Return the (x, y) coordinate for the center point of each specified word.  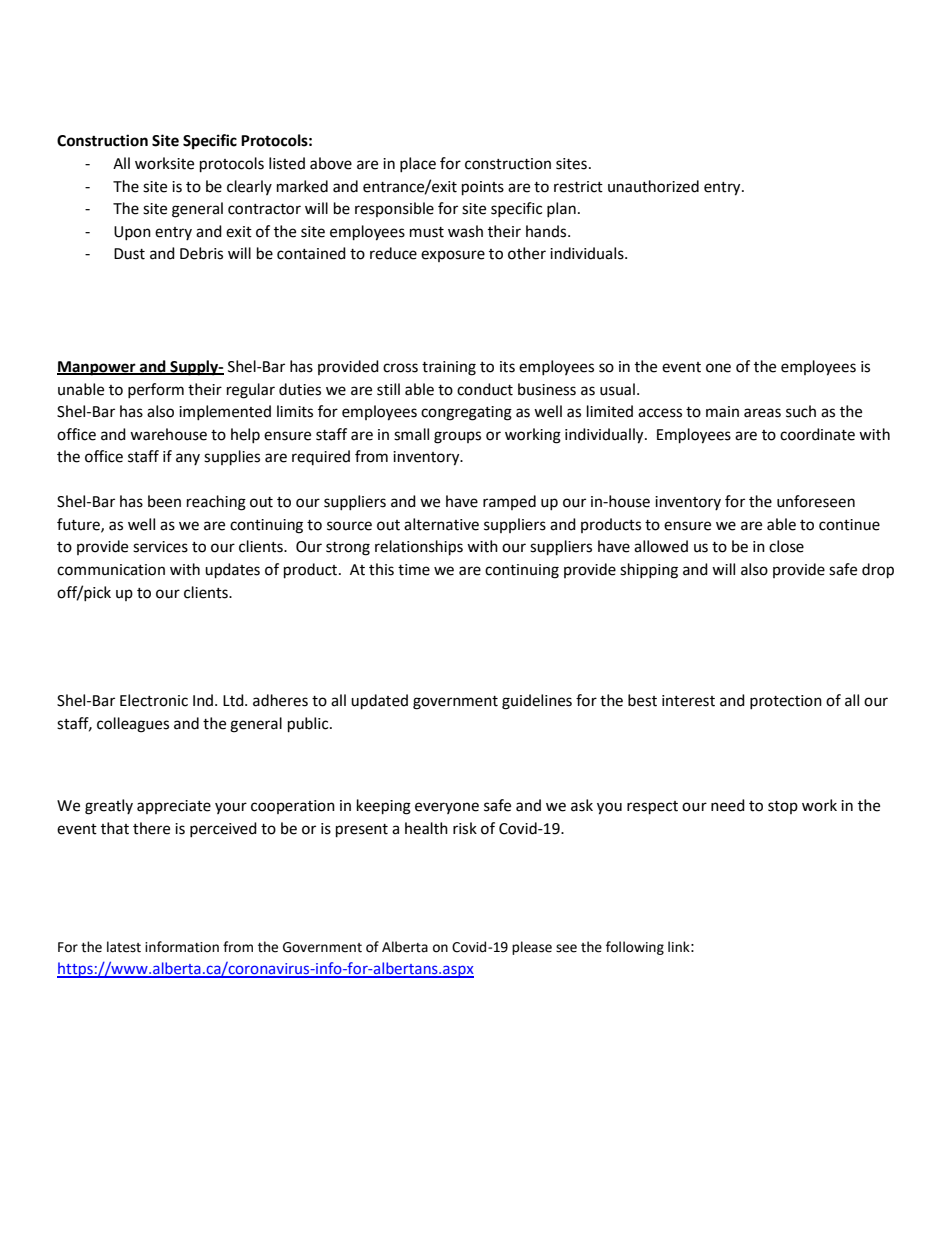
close (786, 546)
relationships (419, 548)
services (160, 547)
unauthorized (653, 186)
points (483, 188)
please (532, 948)
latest (124, 947)
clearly (249, 187)
